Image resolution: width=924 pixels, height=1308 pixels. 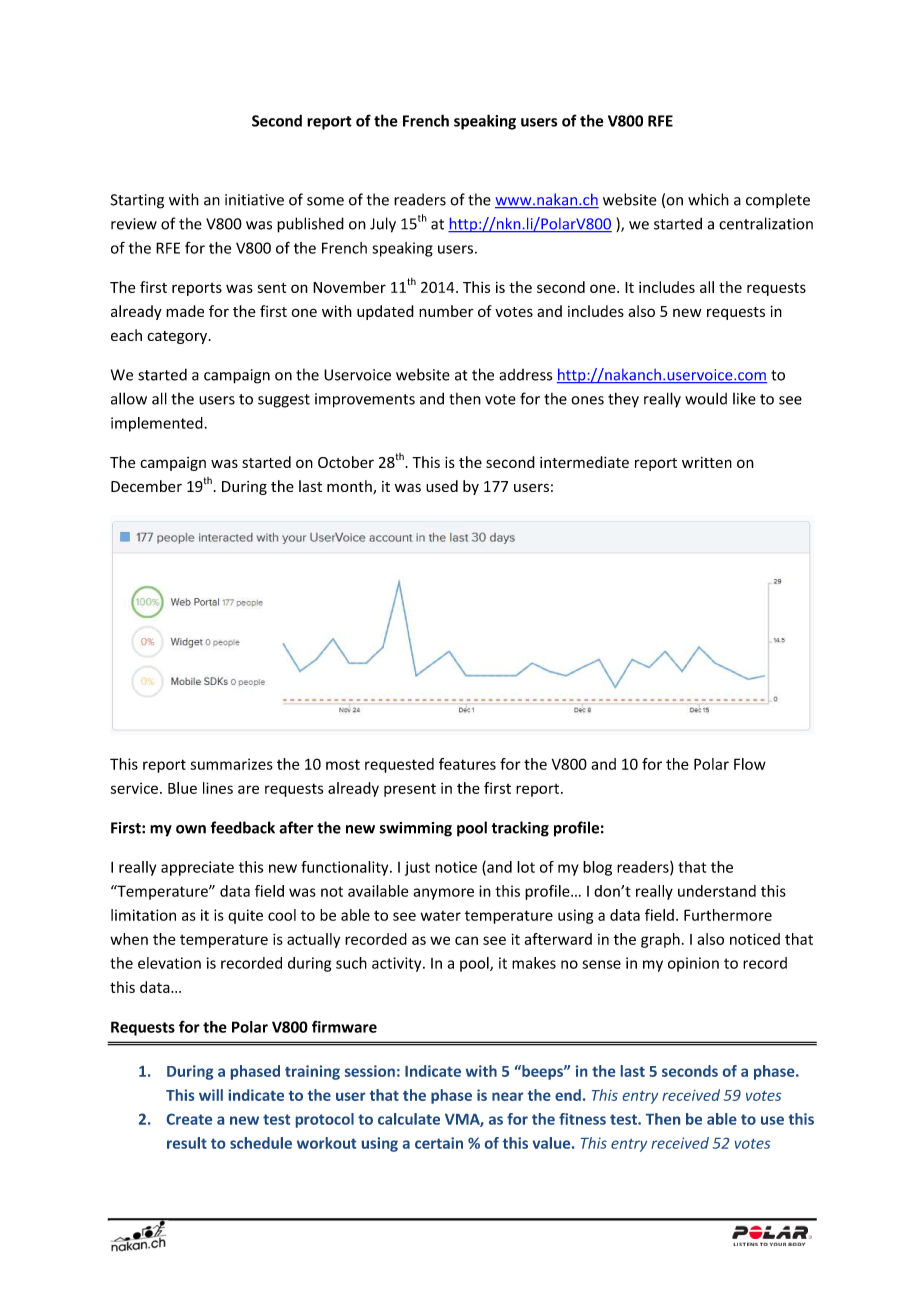 What do you see at coordinates (383, 225) in the image?
I see `July` at bounding box center [383, 225].
